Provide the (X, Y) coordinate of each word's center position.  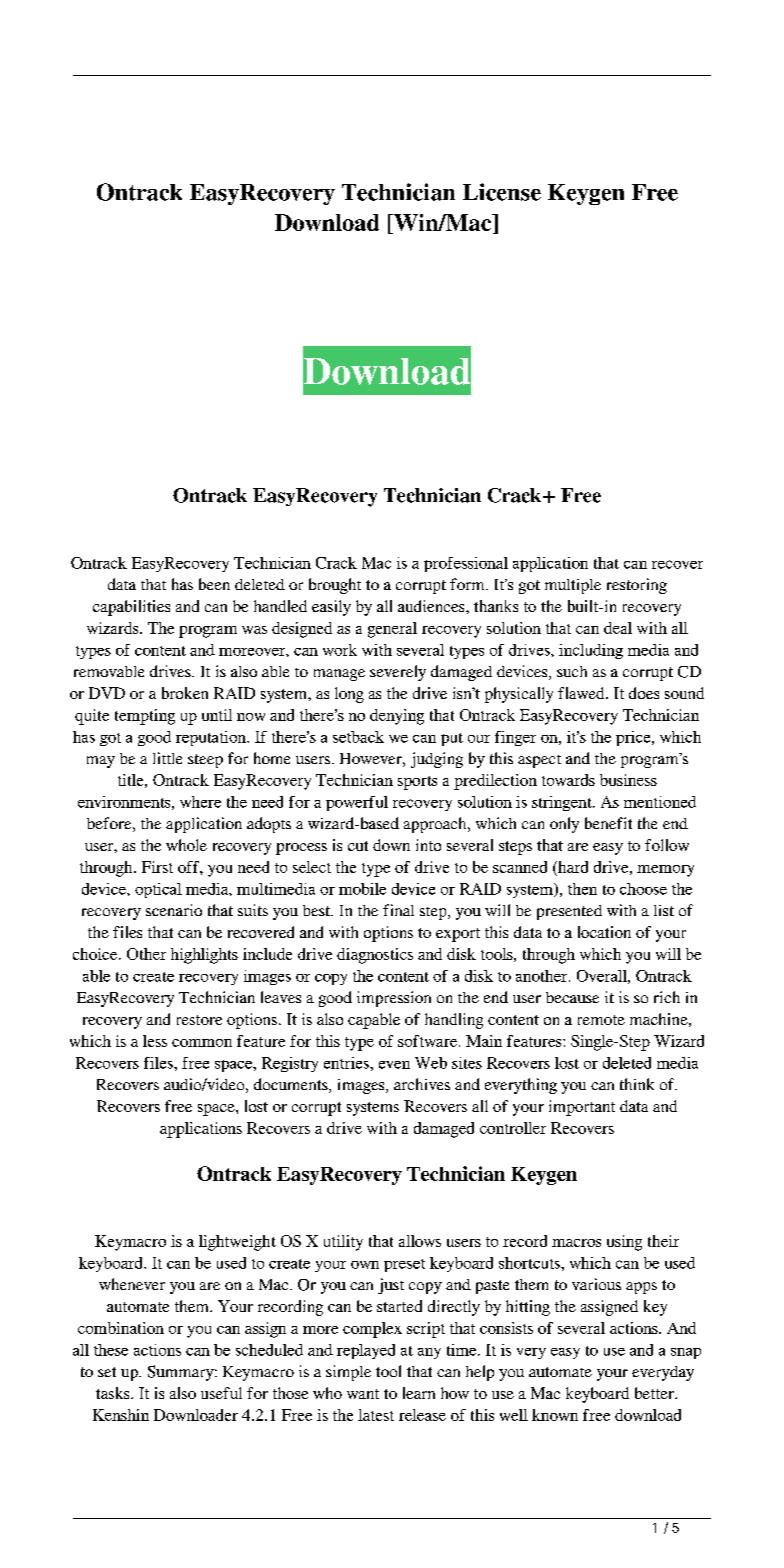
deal (618, 628)
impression (394, 999)
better (655, 1393)
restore (199, 1020)
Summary (182, 1373)
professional (466, 564)
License (502, 192)
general (392, 630)
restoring (637, 586)
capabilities (131, 608)
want (363, 1394)
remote (601, 1020)
